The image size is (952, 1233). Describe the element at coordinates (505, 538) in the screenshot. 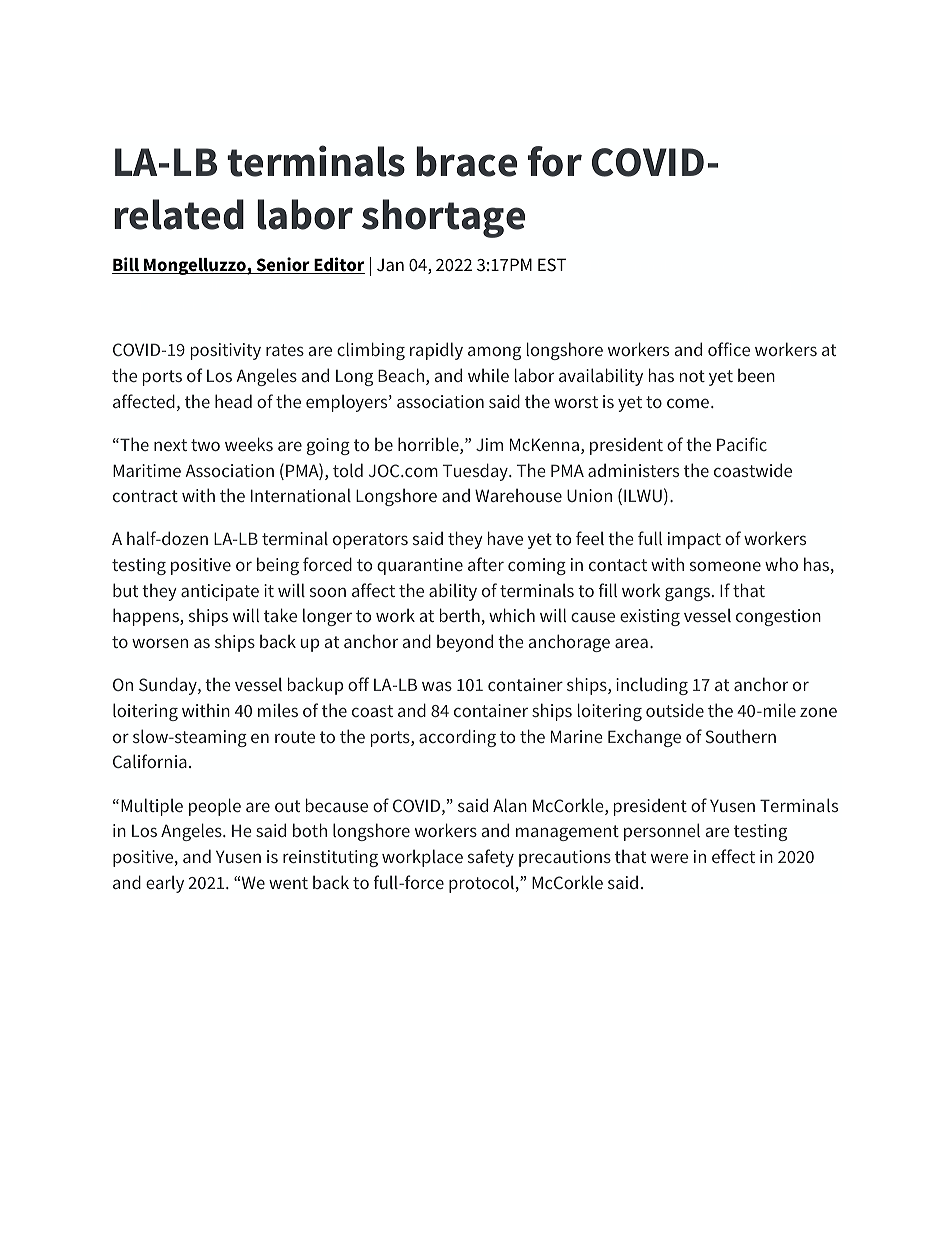

I see `have` at that location.
